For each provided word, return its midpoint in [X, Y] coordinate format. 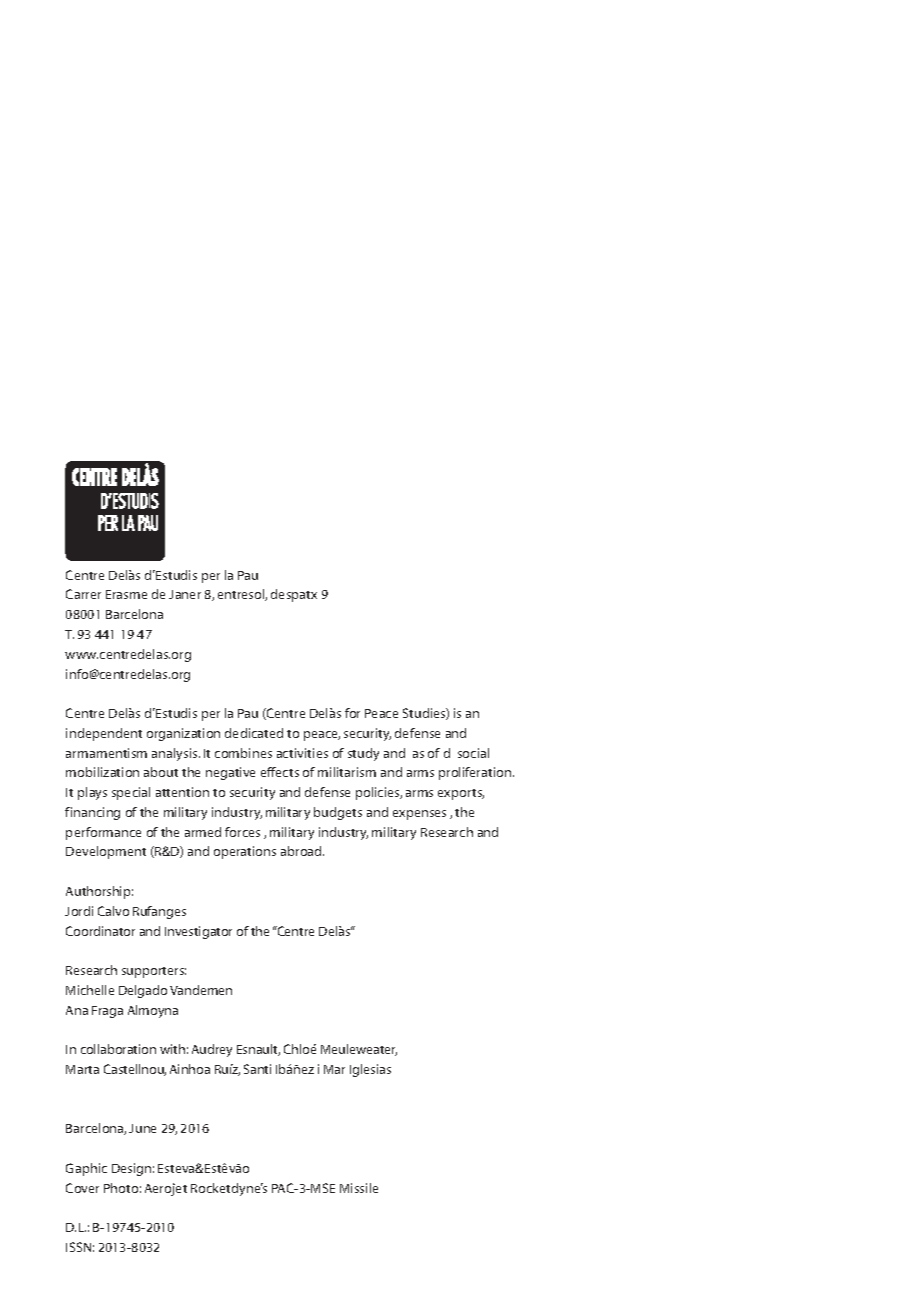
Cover [82, 1188]
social [473, 753]
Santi [257, 1069]
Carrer [83, 594]
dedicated [254, 733]
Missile [359, 1188]
